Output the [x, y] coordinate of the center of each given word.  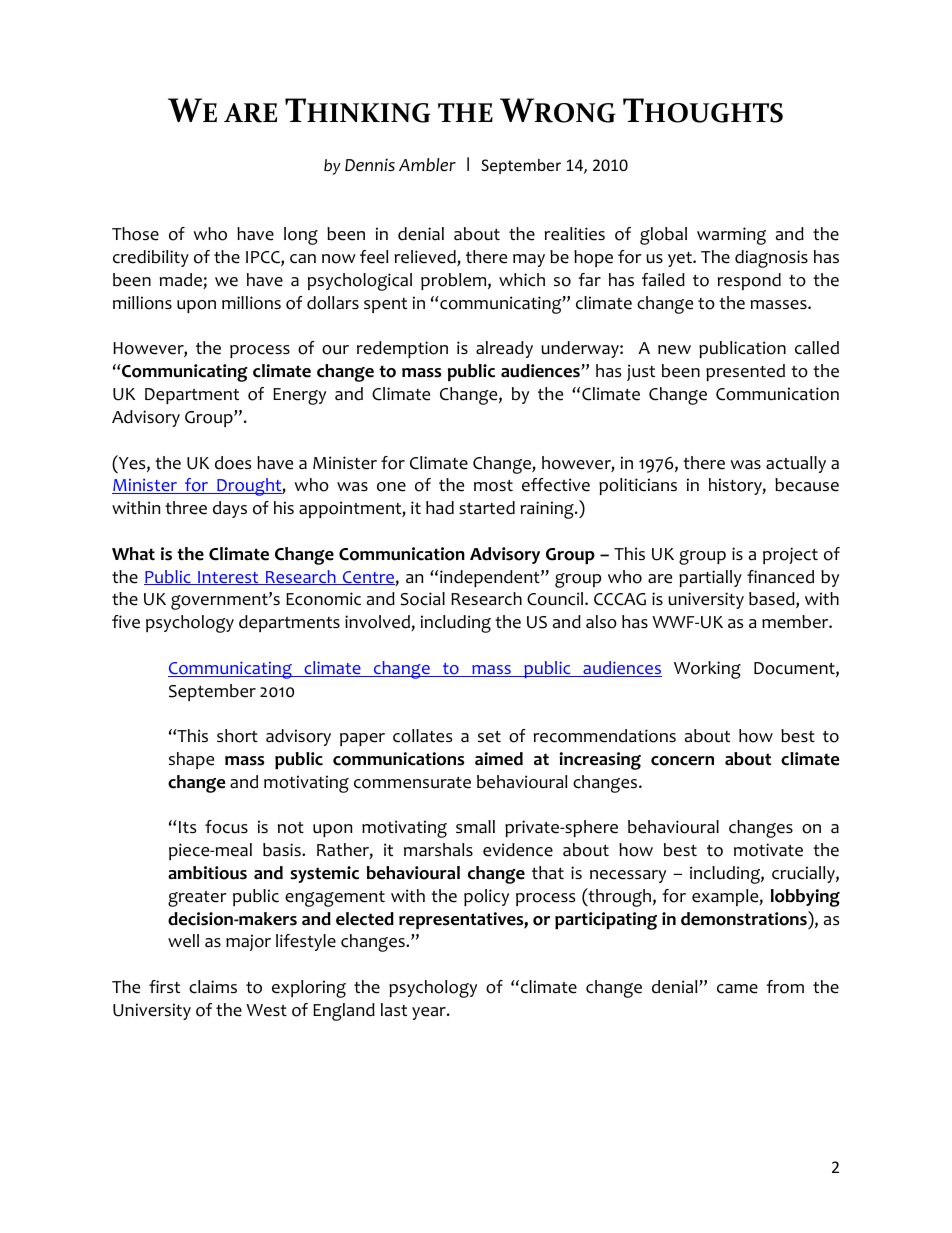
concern [682, 761]
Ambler [427, 165]
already [504, 349]
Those [135, 234]
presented [745, 372]
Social [422, 599]
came [737, 989]
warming [731, 236]
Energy [299, 396]
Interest [228, 578]
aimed [499, 759]
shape [191, 760]
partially [710, 578]
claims [213, 987]
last [394, 1010]
